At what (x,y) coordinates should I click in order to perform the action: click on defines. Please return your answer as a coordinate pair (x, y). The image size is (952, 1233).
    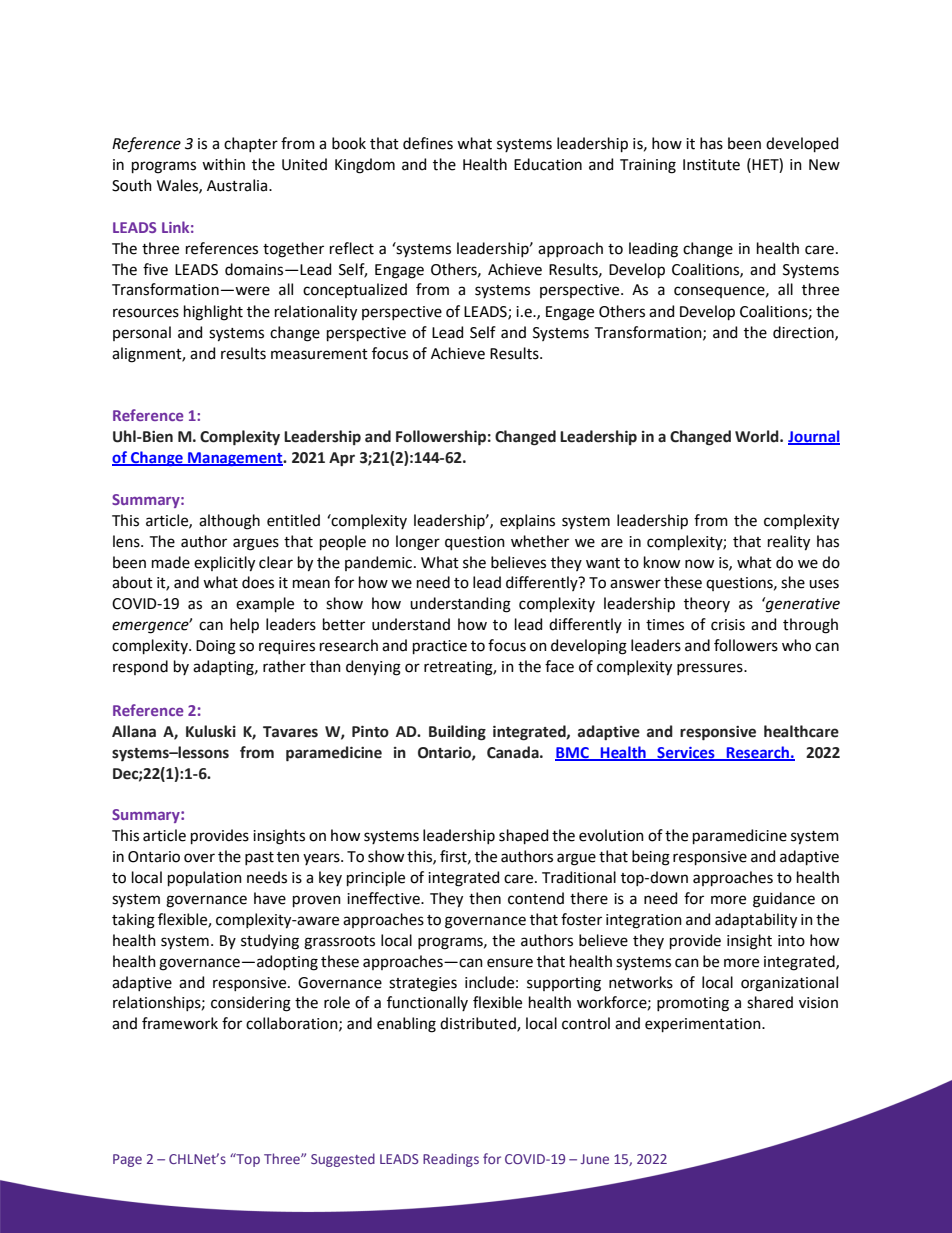
    Looking at the image, I should click on (428, 143).
